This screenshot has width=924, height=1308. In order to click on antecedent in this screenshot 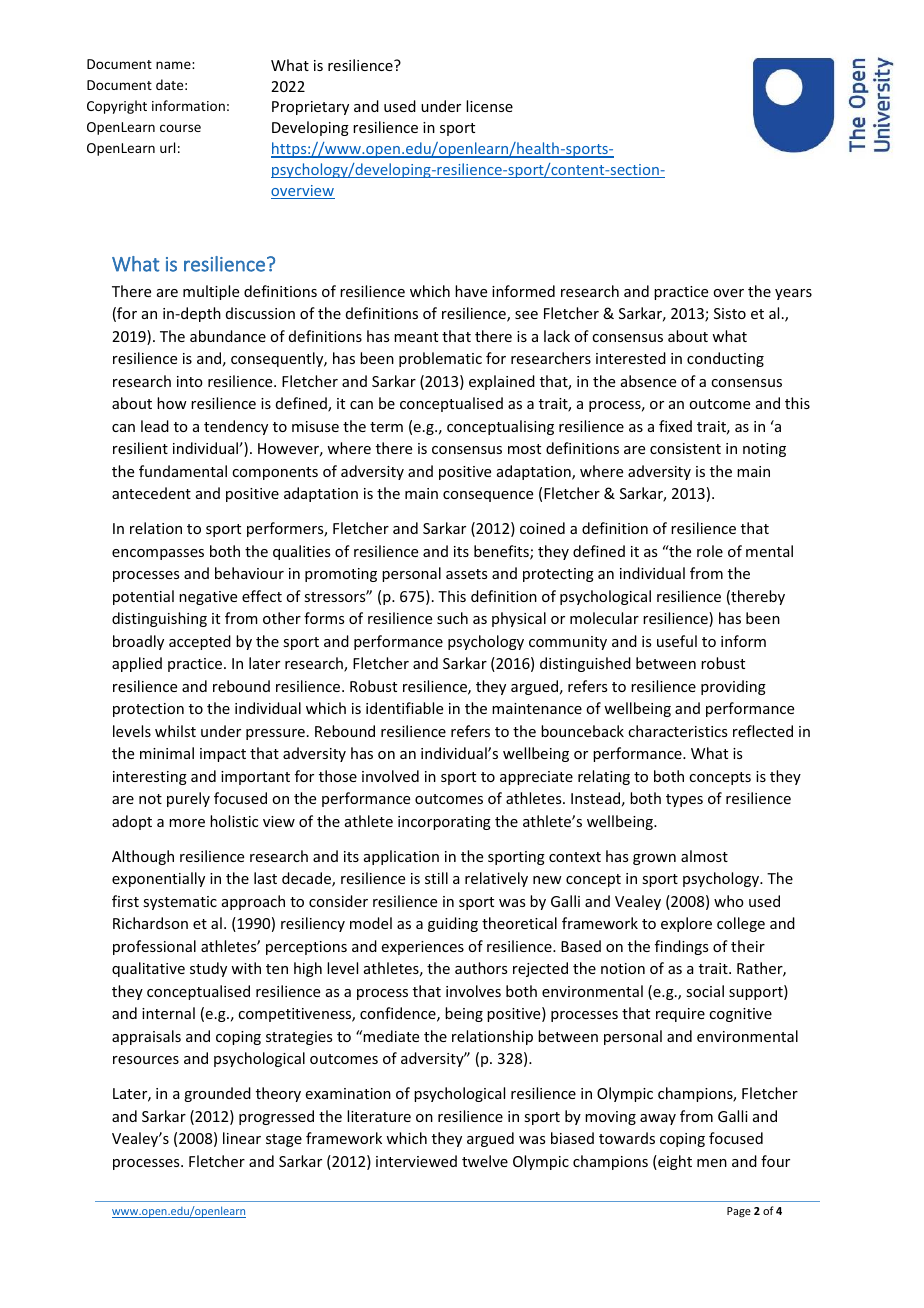, I will do `click(151, 493)`.
